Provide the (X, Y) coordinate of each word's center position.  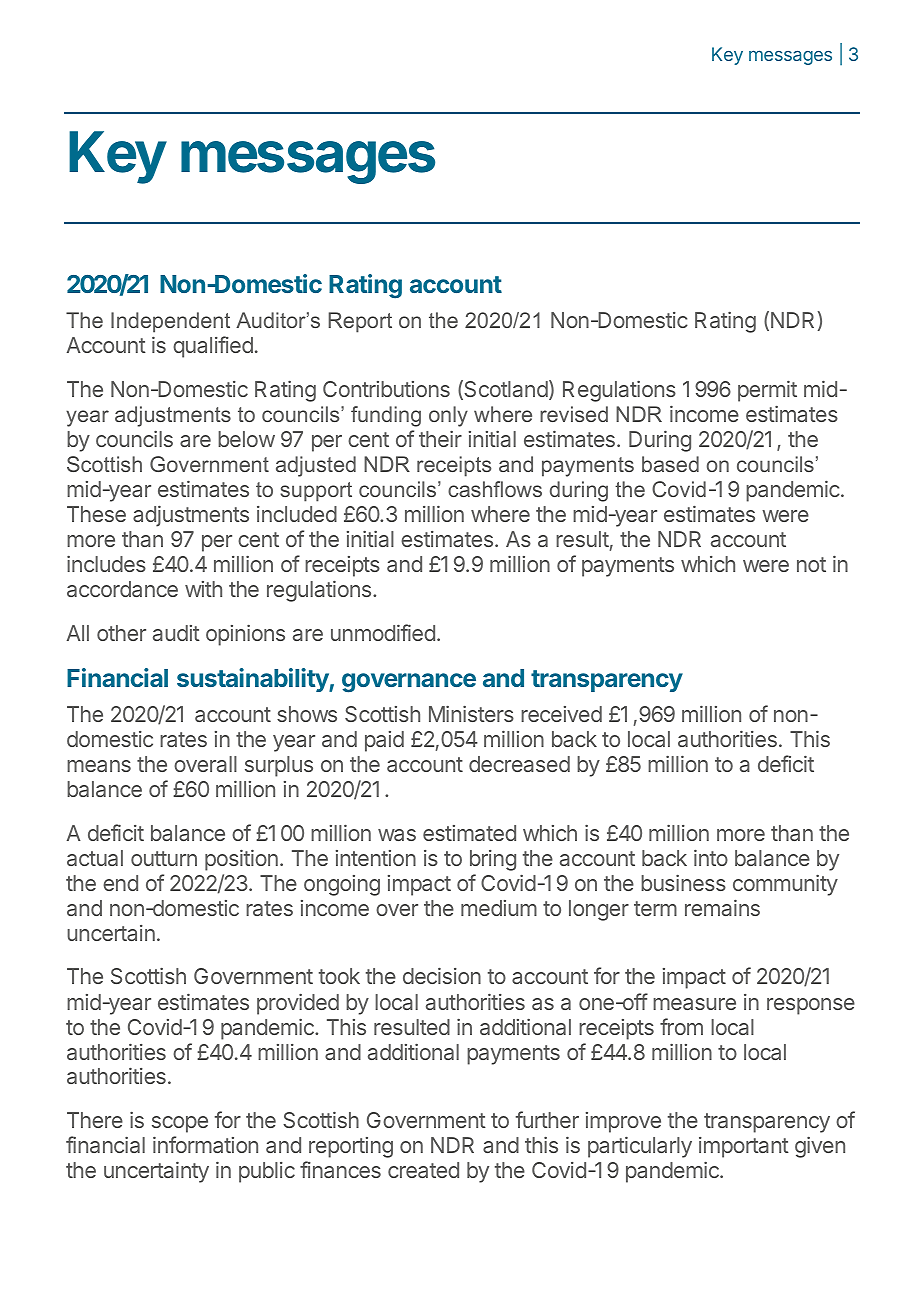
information (205, 1144)
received (561, 714)
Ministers (471, 714)
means (99, 766)
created (423, 1170)
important (744, 1147)
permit (767, 391)
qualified (213, 347)
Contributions (386, 389)
